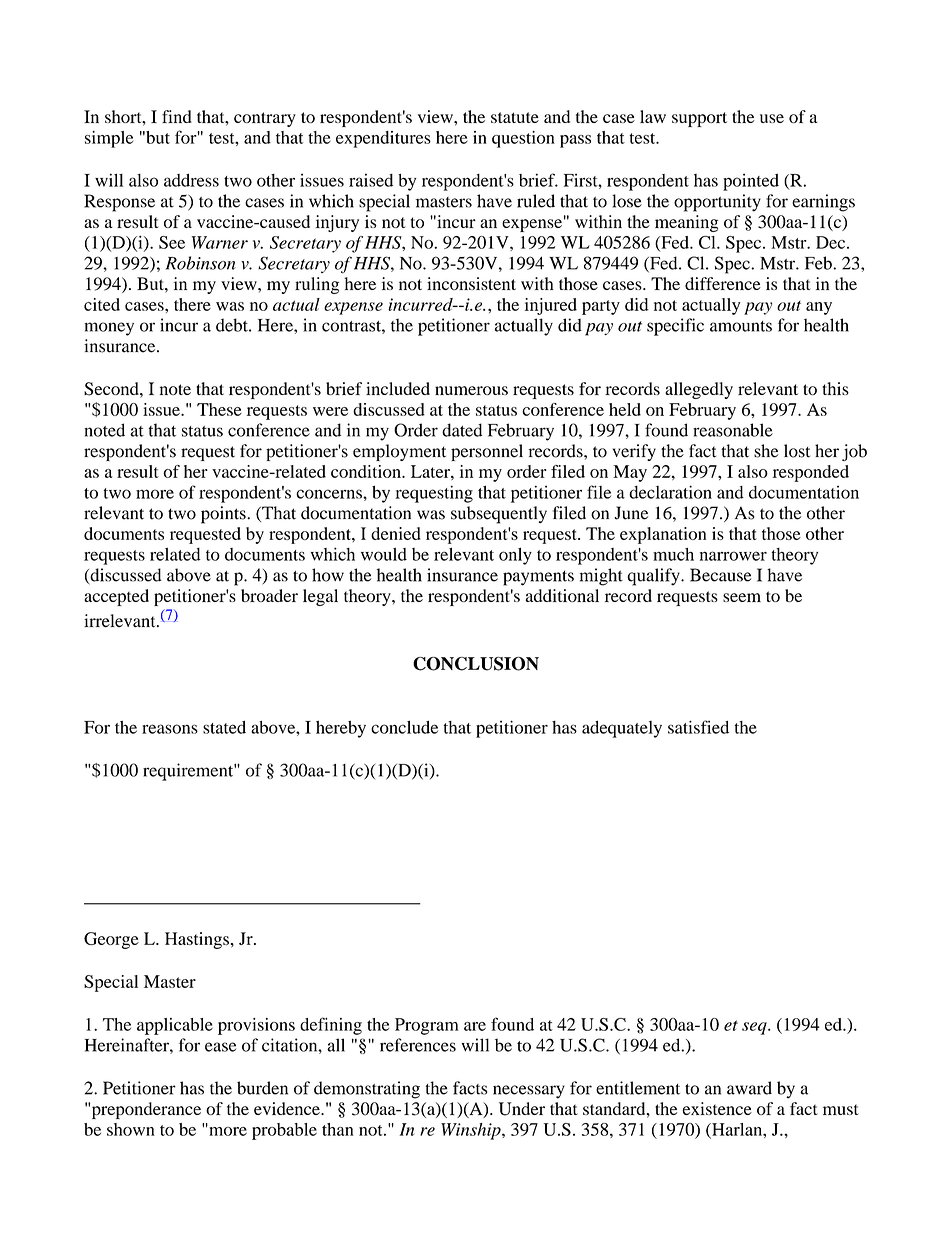  What do you see at coordinates (177, 116) in the screenshot?
I see `find` at bounding box center [177, 116].
